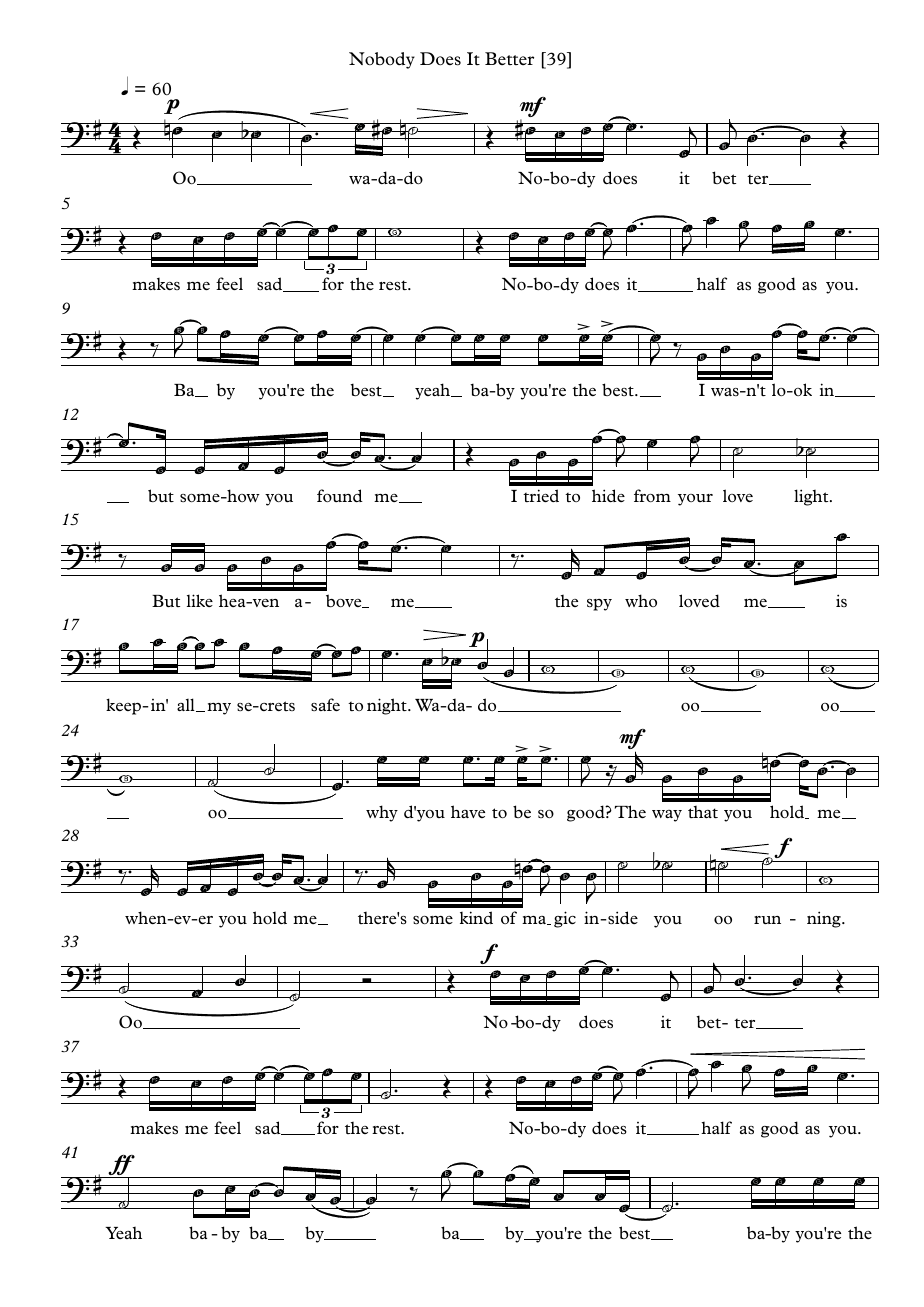 This page has height=1307, width=924. Describe the element at coordinates (382, 60) in the page. I see `Nobody` at that location.
